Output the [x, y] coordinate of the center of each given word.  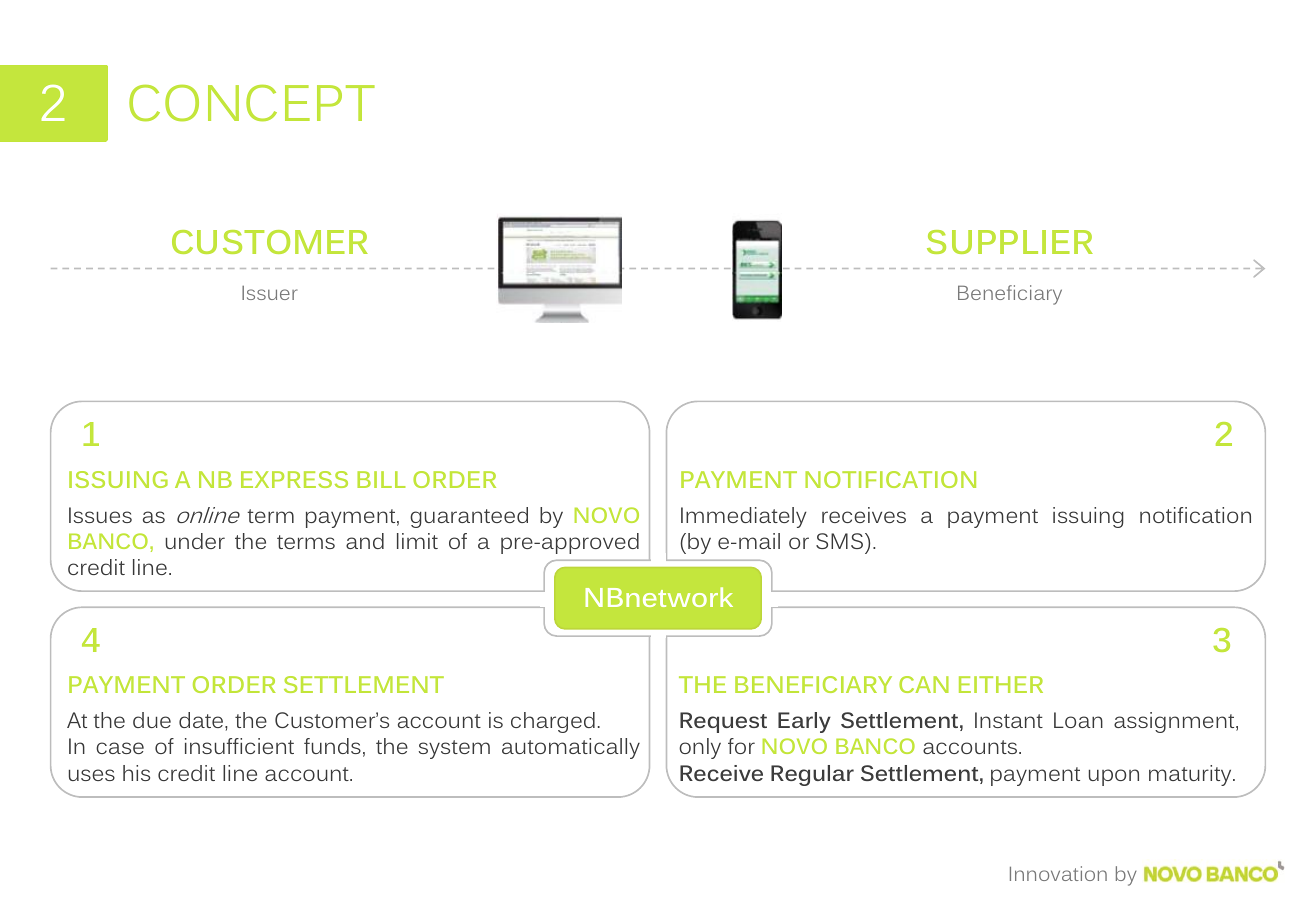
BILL [381, 479]
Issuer [269, 293]
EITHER [1001, 684]
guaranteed [469, 517]
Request [723, 722]
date [202, 720]
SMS [839, 541]
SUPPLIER [1010, 242]
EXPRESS [294, 479]
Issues [100, 515]
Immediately [744, 517]
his [136, 773]
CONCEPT [252, 103]
